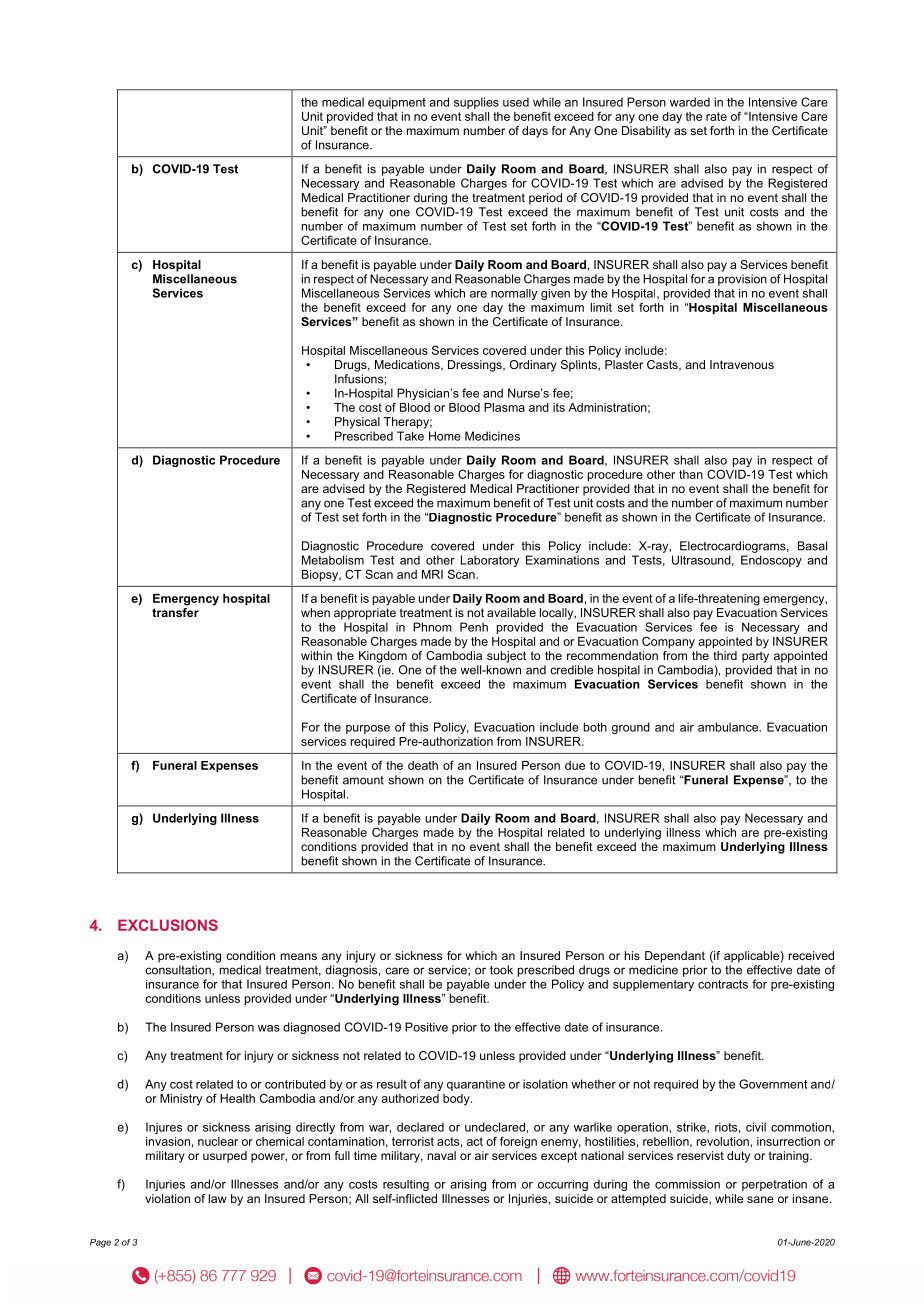  I want to click on subject, so click(506, 657).
